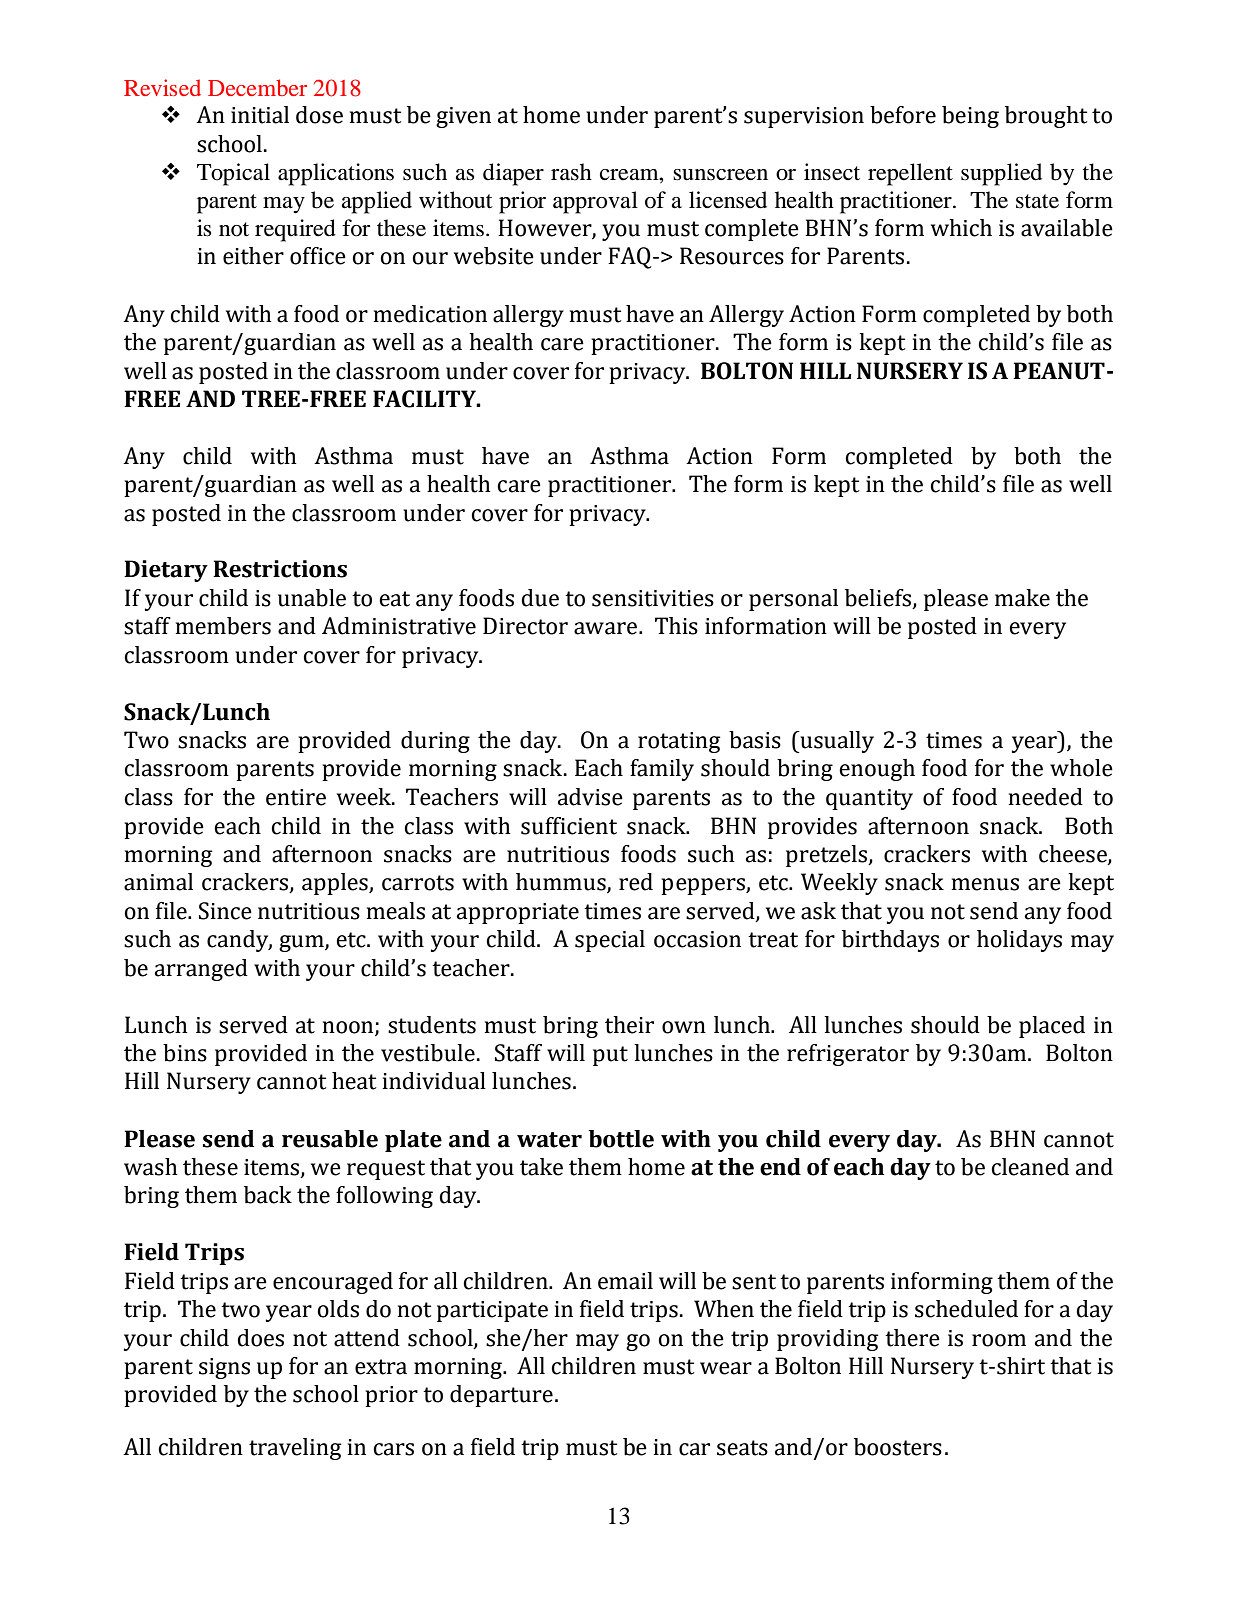 This screenshot has height=1601, width=1237. I want to click on departure, so click(501, 1396).
